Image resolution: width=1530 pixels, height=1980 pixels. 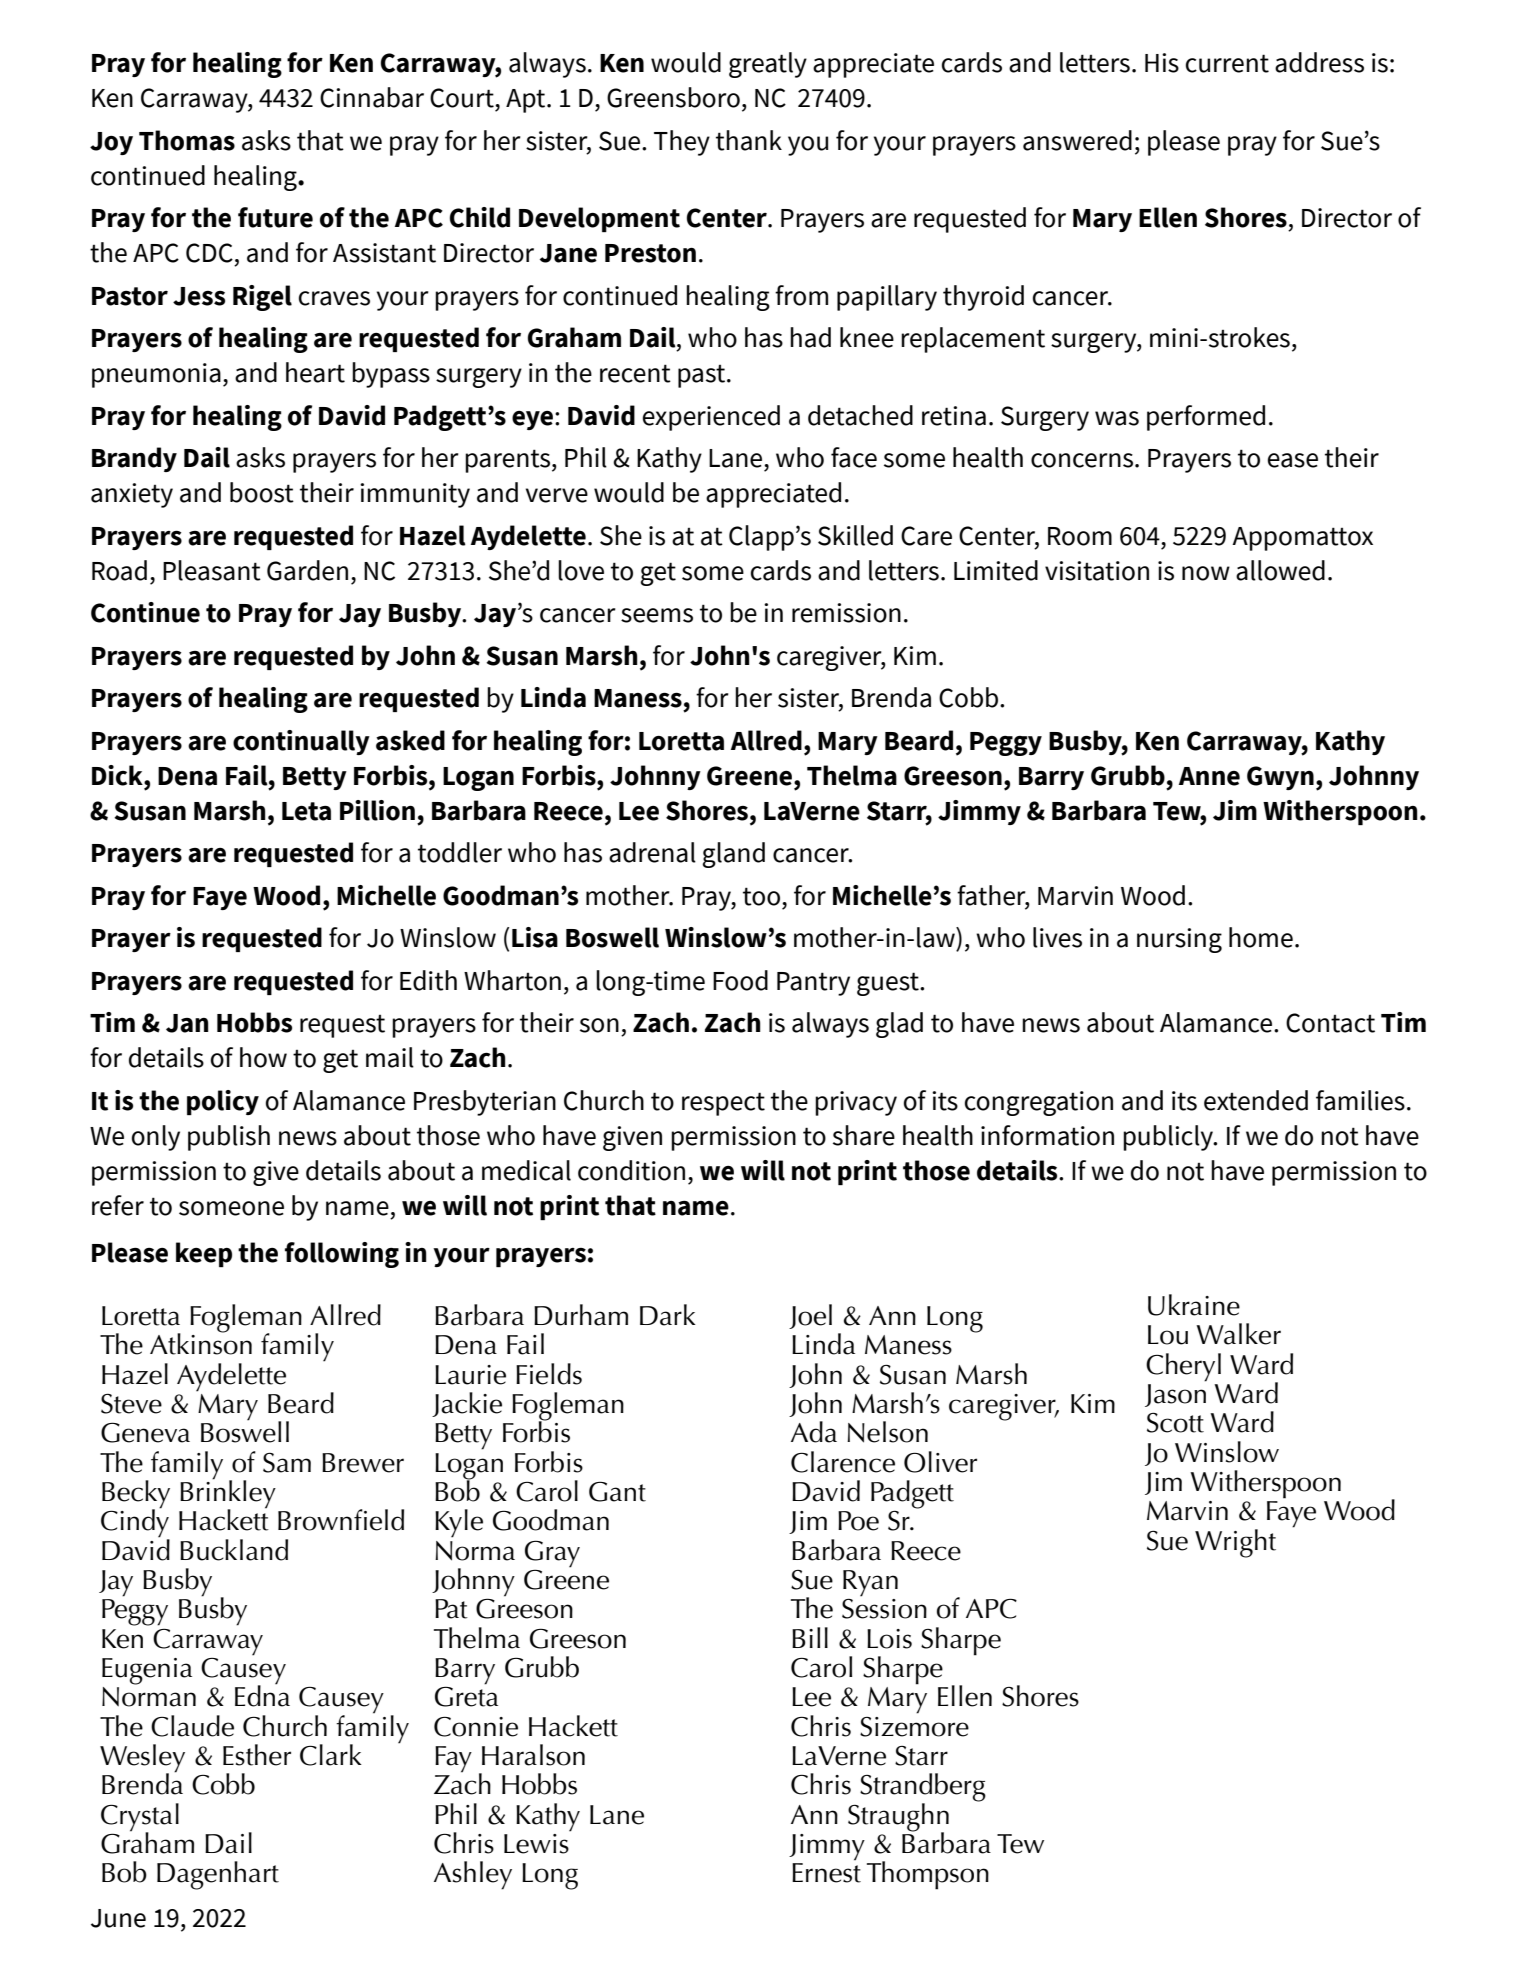 I want to click on Anne, so click(x=1209, y=776).
